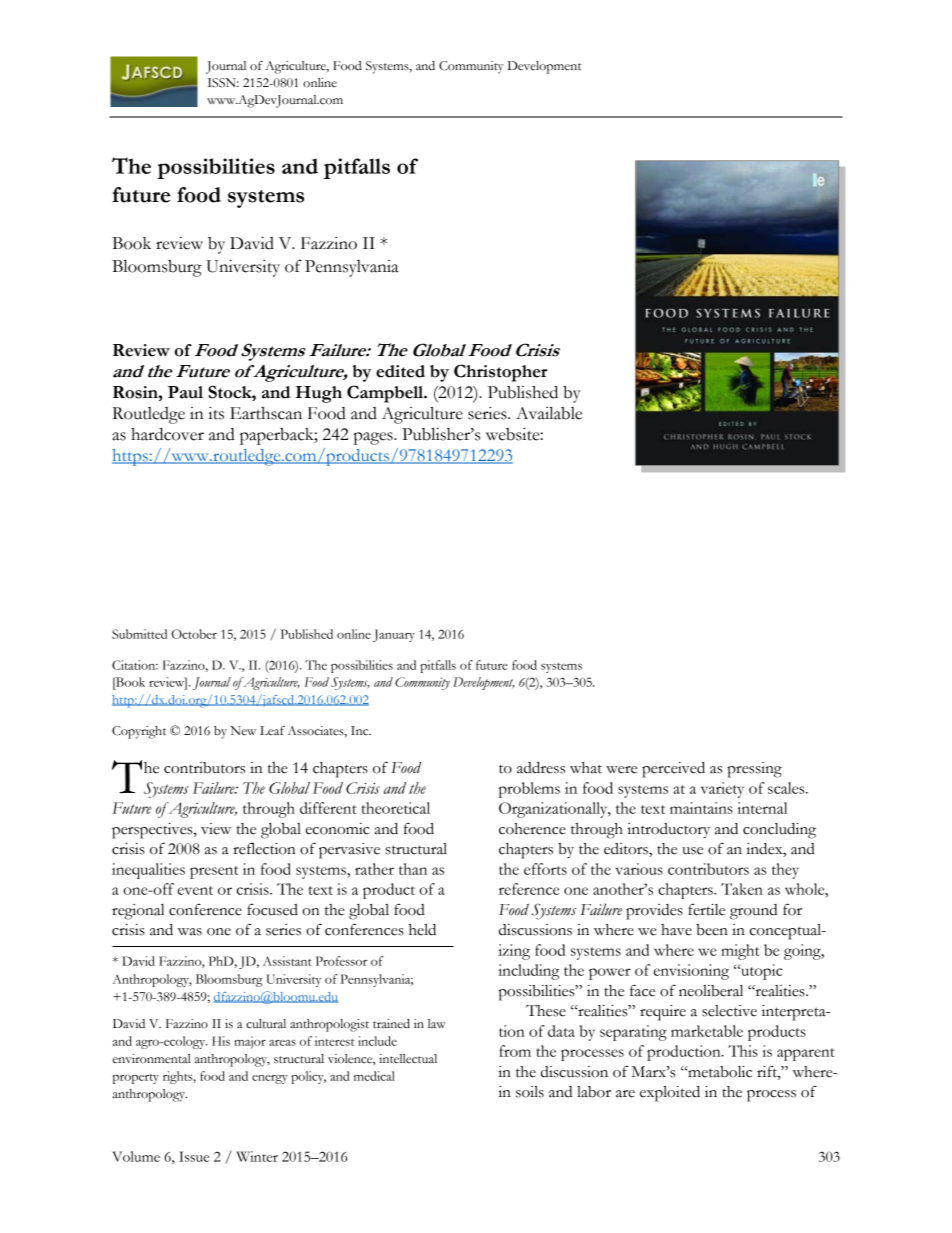 This image has height=1233, width=952. Describe the element at coordinates (549, 413) in the image. I see `Available` at that location.
